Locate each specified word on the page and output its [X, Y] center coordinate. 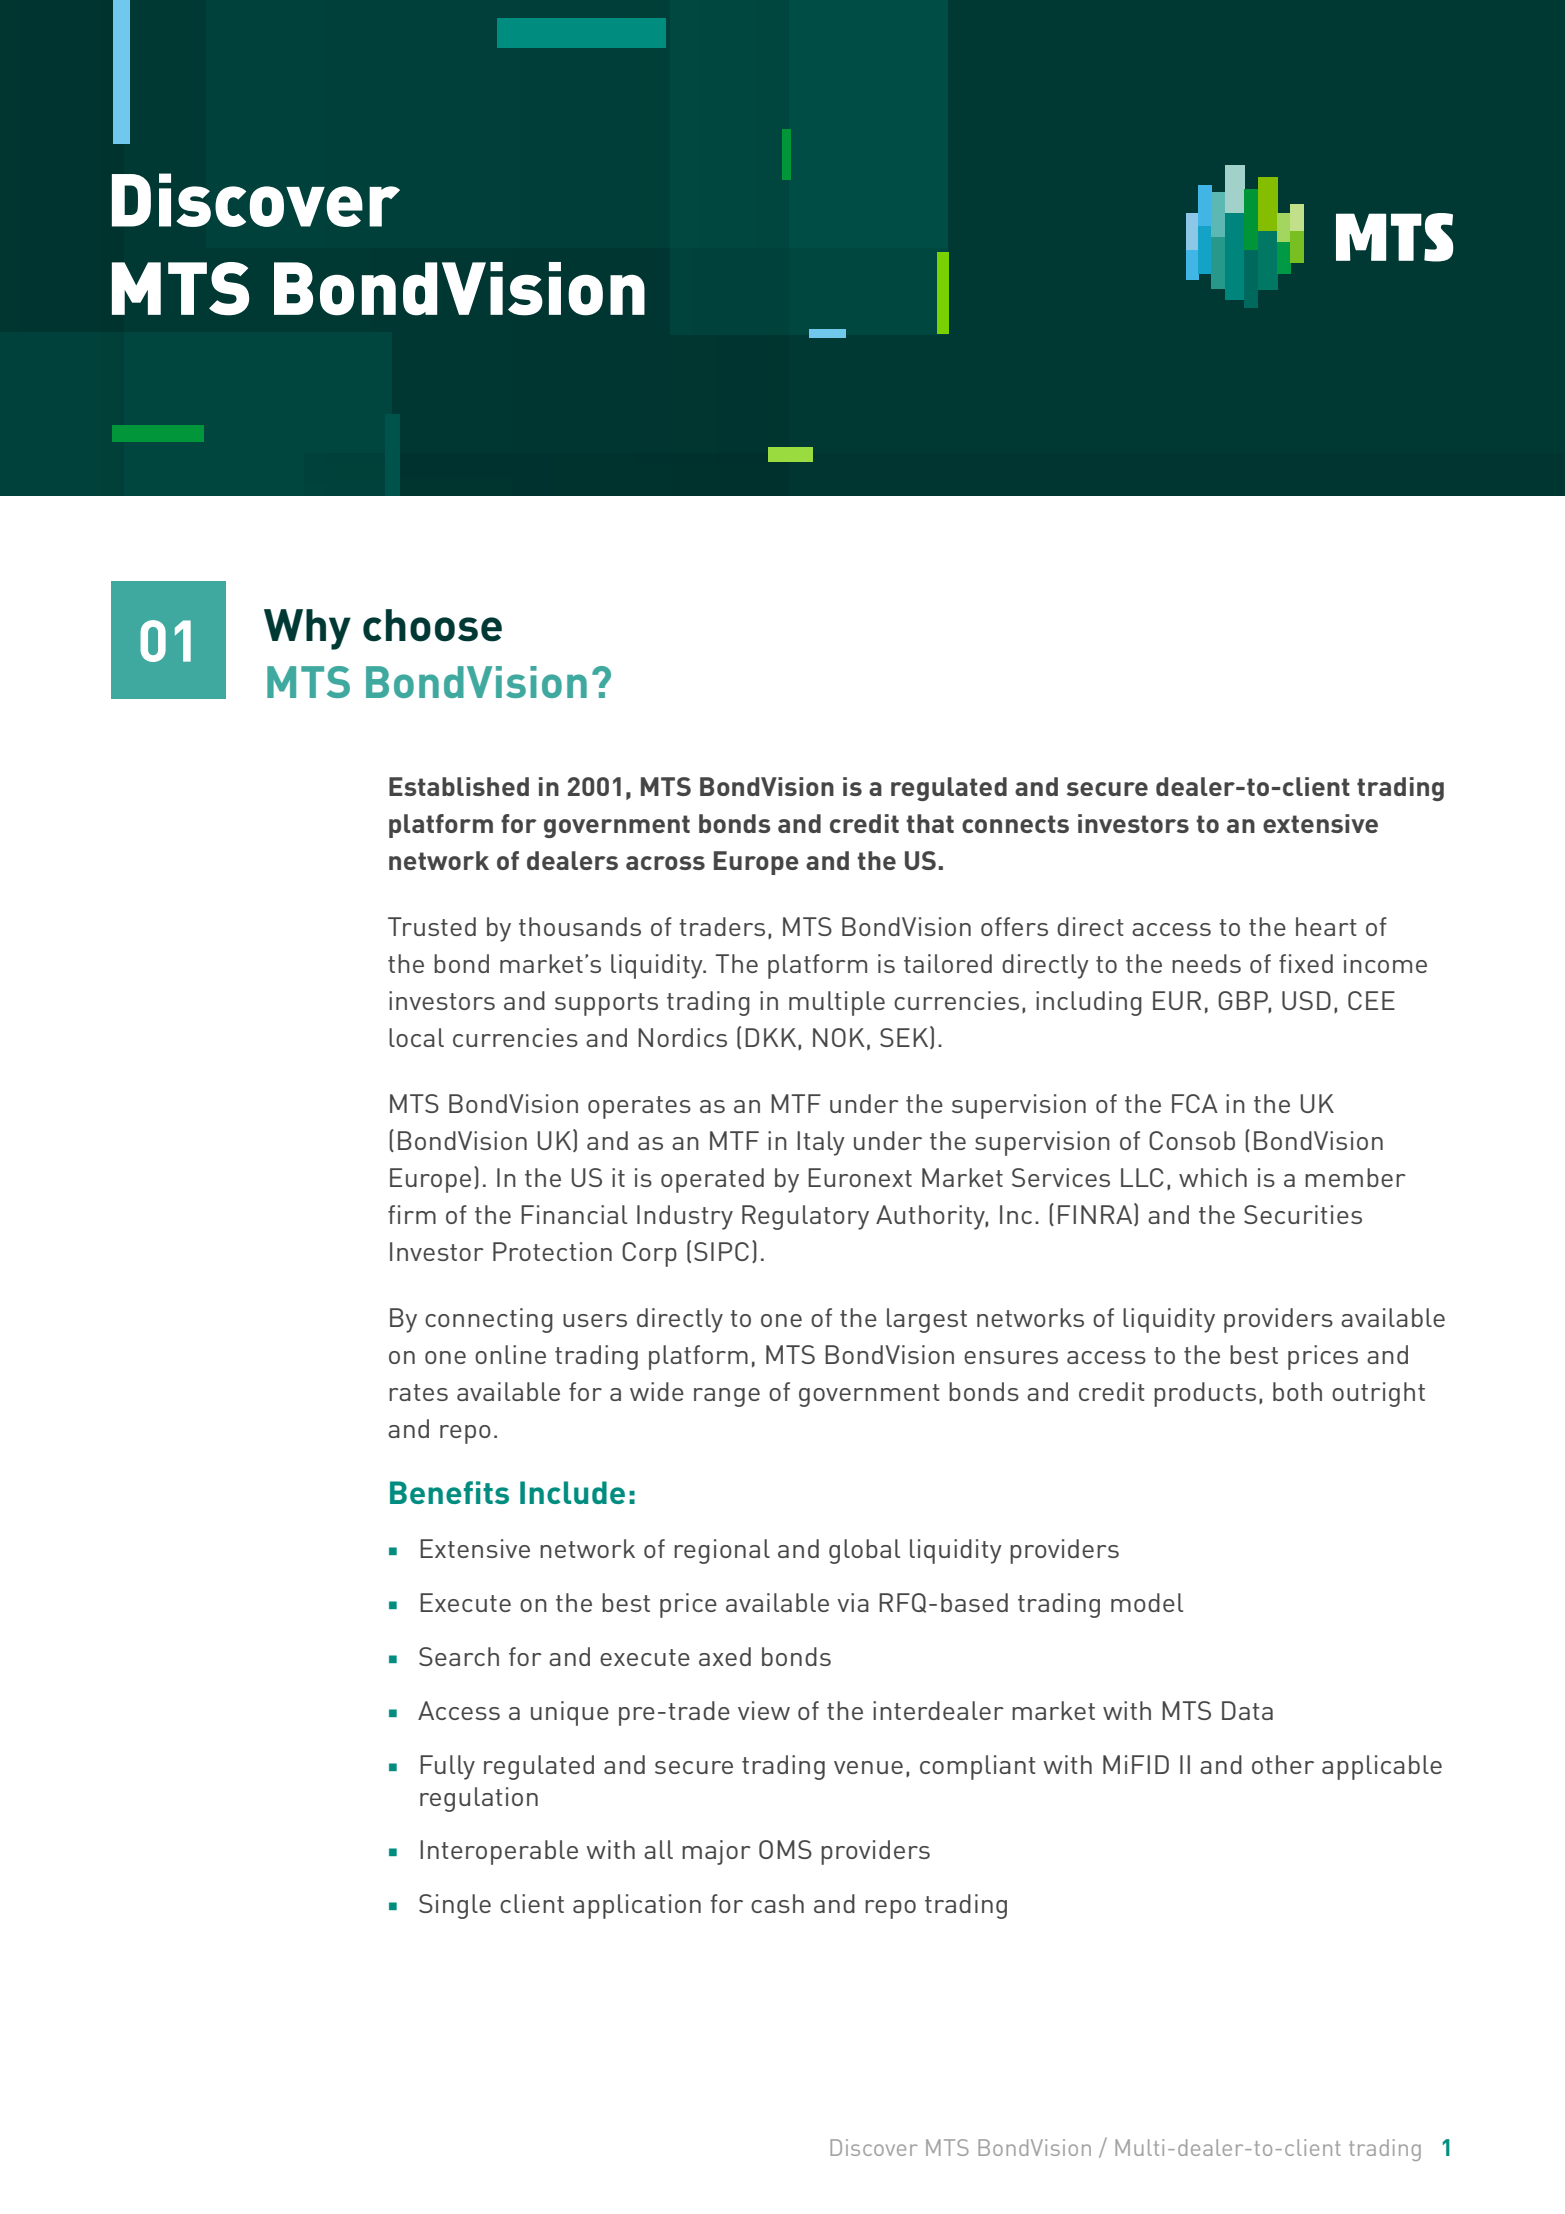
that [930, 823]
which [1213, 1177]
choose [432, 625]
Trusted [432, 926]
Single [455, 1906]
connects [1015, 824]
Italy [821, 1143]
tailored [948, 963]
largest [927, 1320]
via [853, 1602]
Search [459, 1656]
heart [1326, 926]
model [1147, 1602]
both [1297, 1391]
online [510, 1354]
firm [412, 1214]
